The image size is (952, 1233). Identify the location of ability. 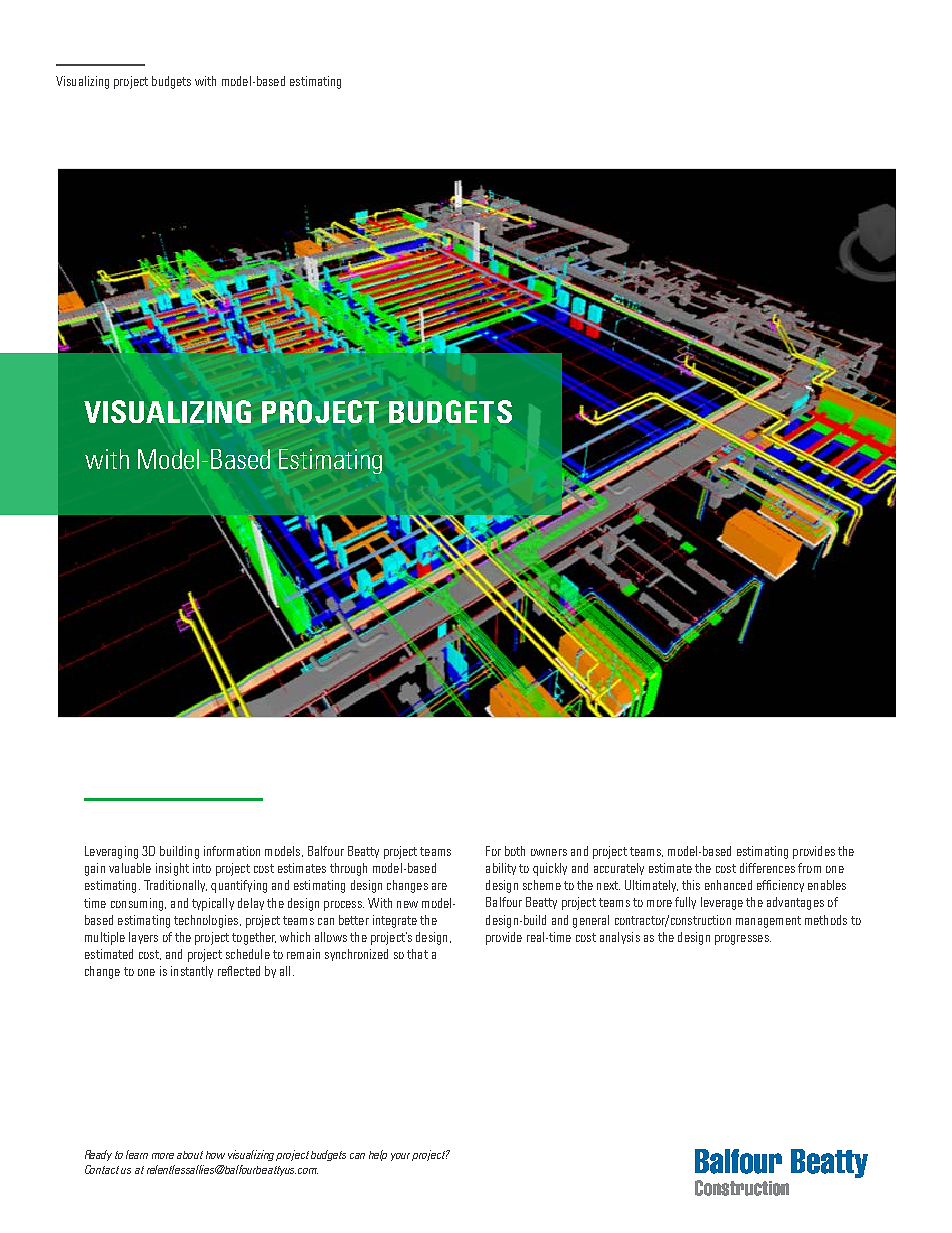
(501, 869).
